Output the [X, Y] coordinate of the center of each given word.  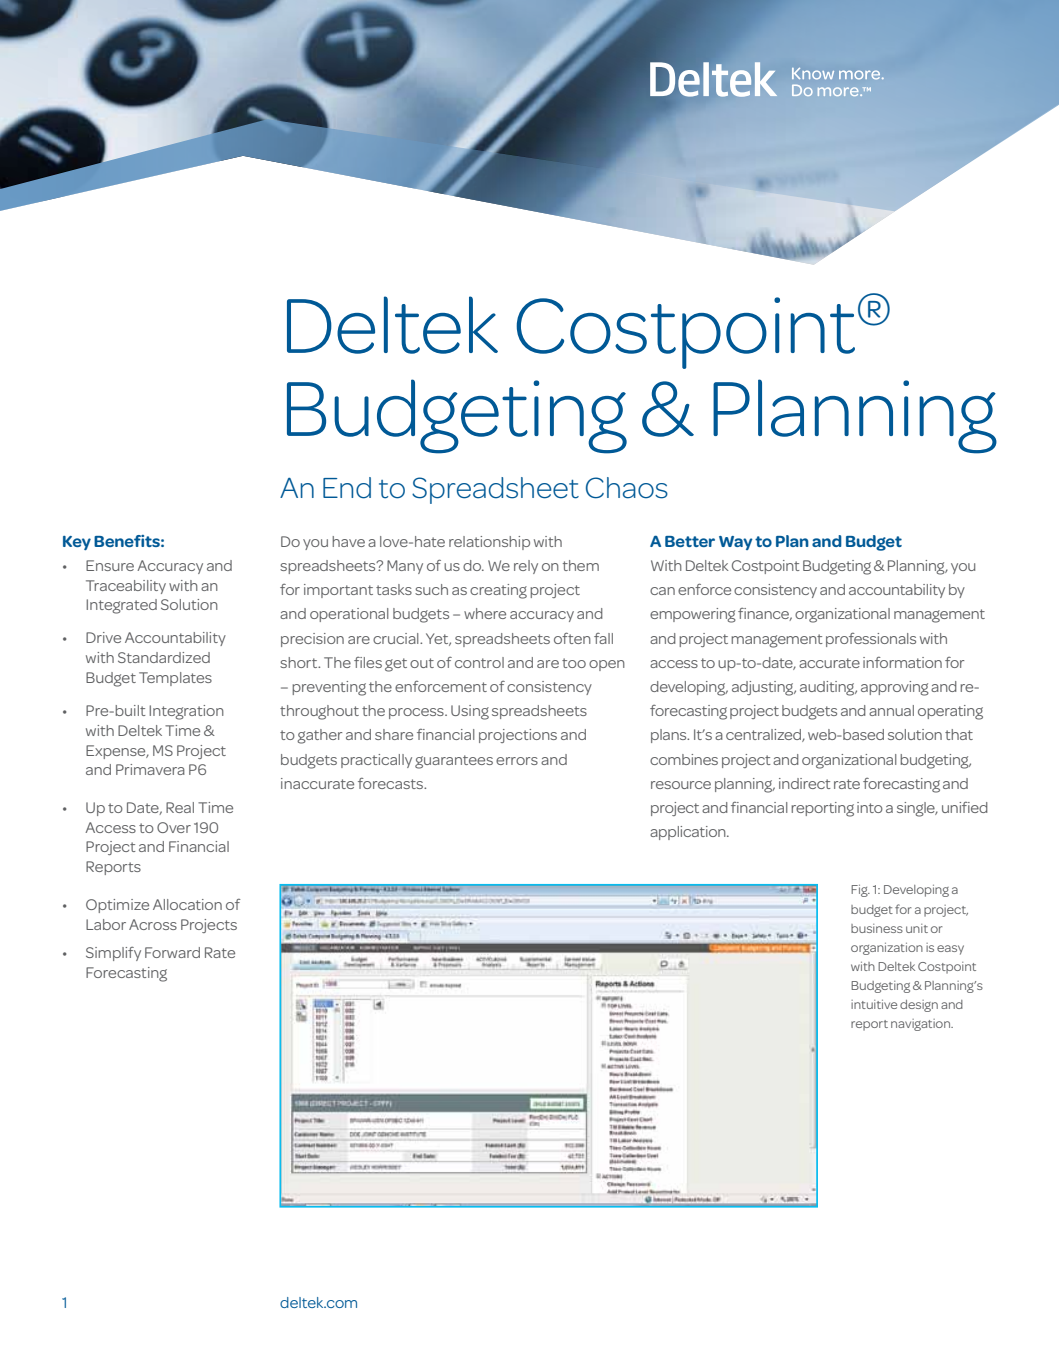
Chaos [627, 488]
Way [736, 543]
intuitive [874, 1004]
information [902, 662]
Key [77, 543]
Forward [172, 952]
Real [180, 807]
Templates [175, 679]
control [479, 662]
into [870, 807]
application [689, 833]
